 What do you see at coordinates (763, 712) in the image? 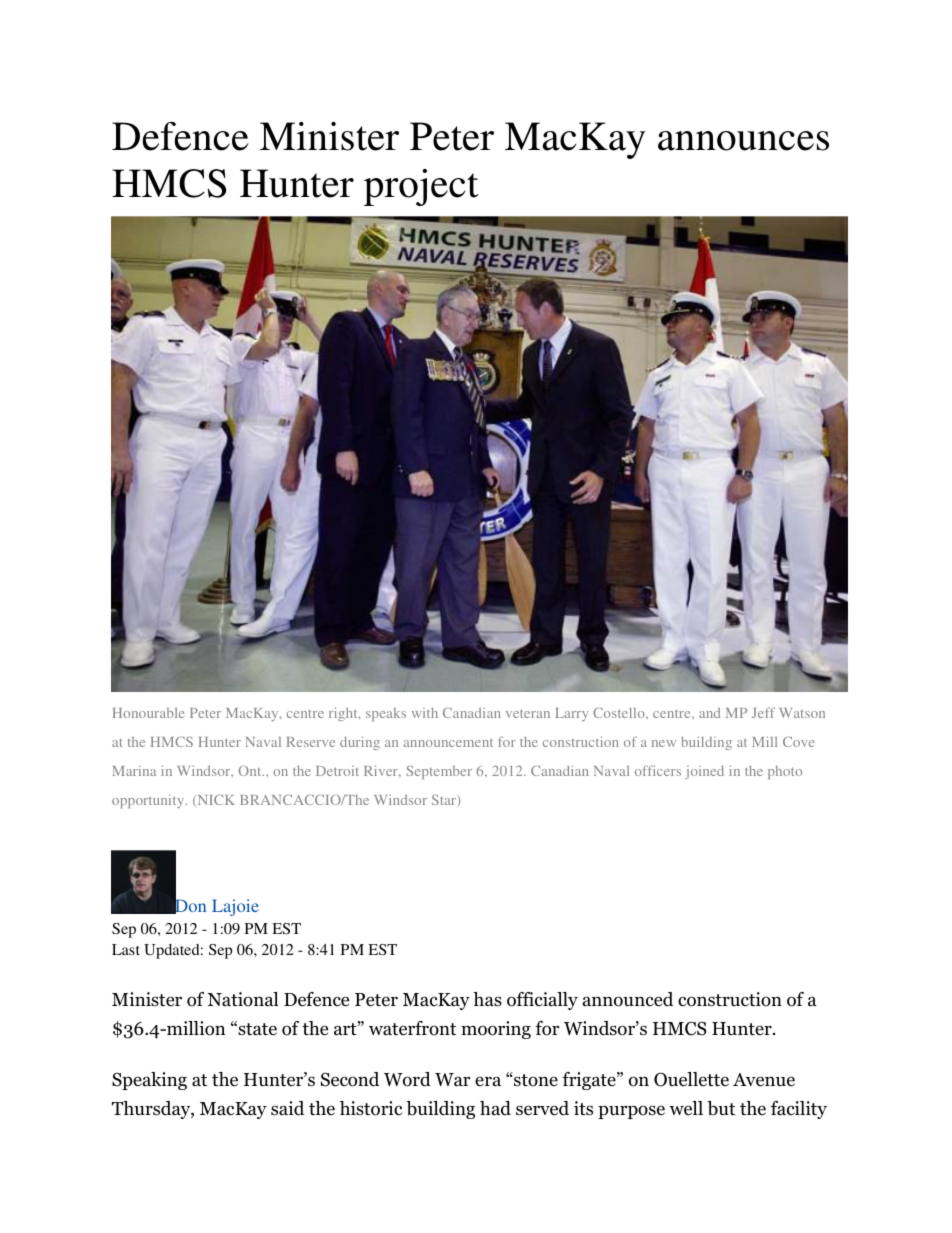
I see `Jeff` at bounding box center [763, 712].
